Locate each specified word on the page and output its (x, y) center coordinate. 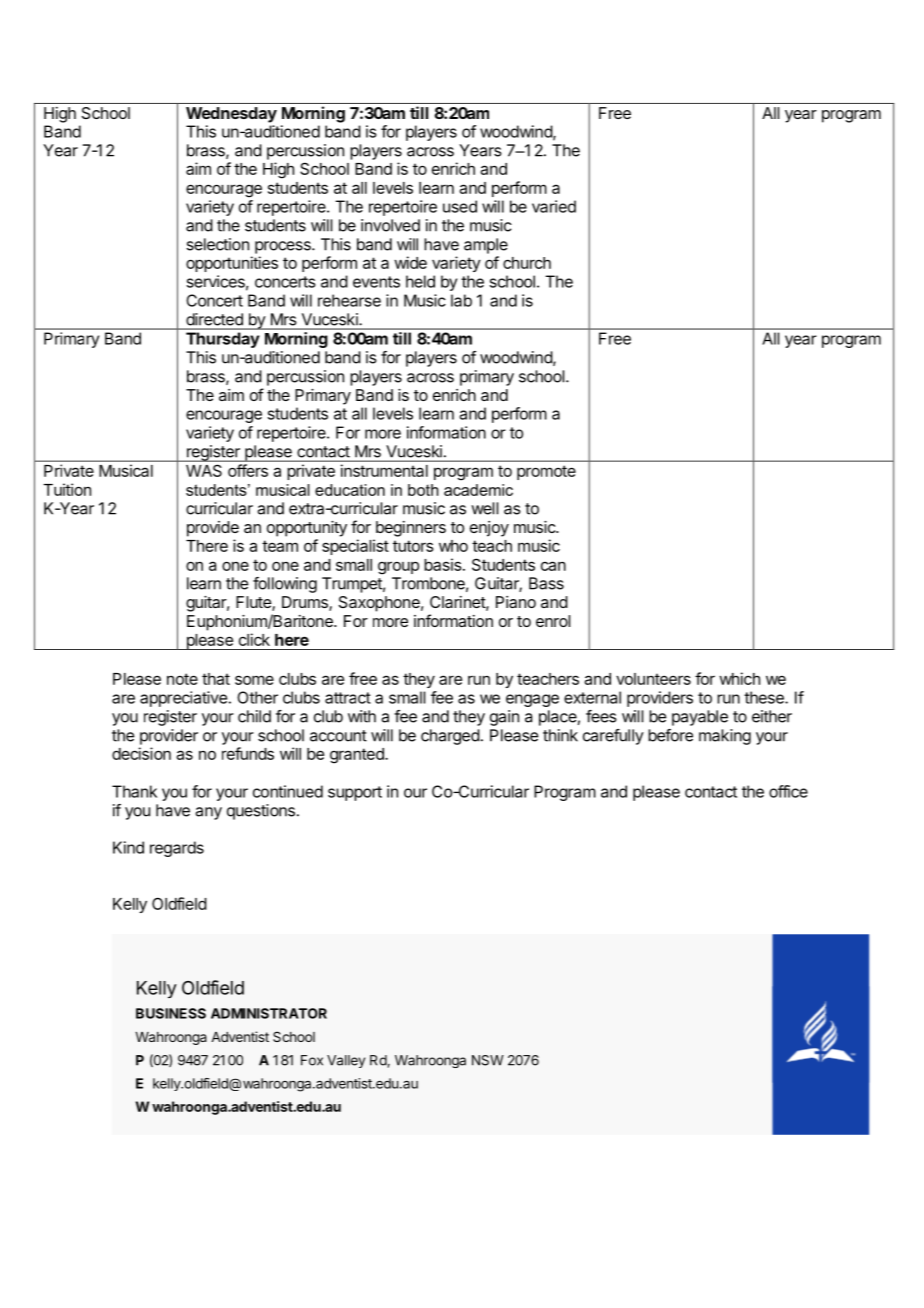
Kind (128, 847)
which (739, 678)
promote (546, 472)
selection (217, 244)
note (182, 679)
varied (554, 206)
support (355, 793)
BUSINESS (171, 1013)
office (788, 791)
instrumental (384, 470)
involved (390, 225)
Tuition (67, 489)
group (398, 568)
